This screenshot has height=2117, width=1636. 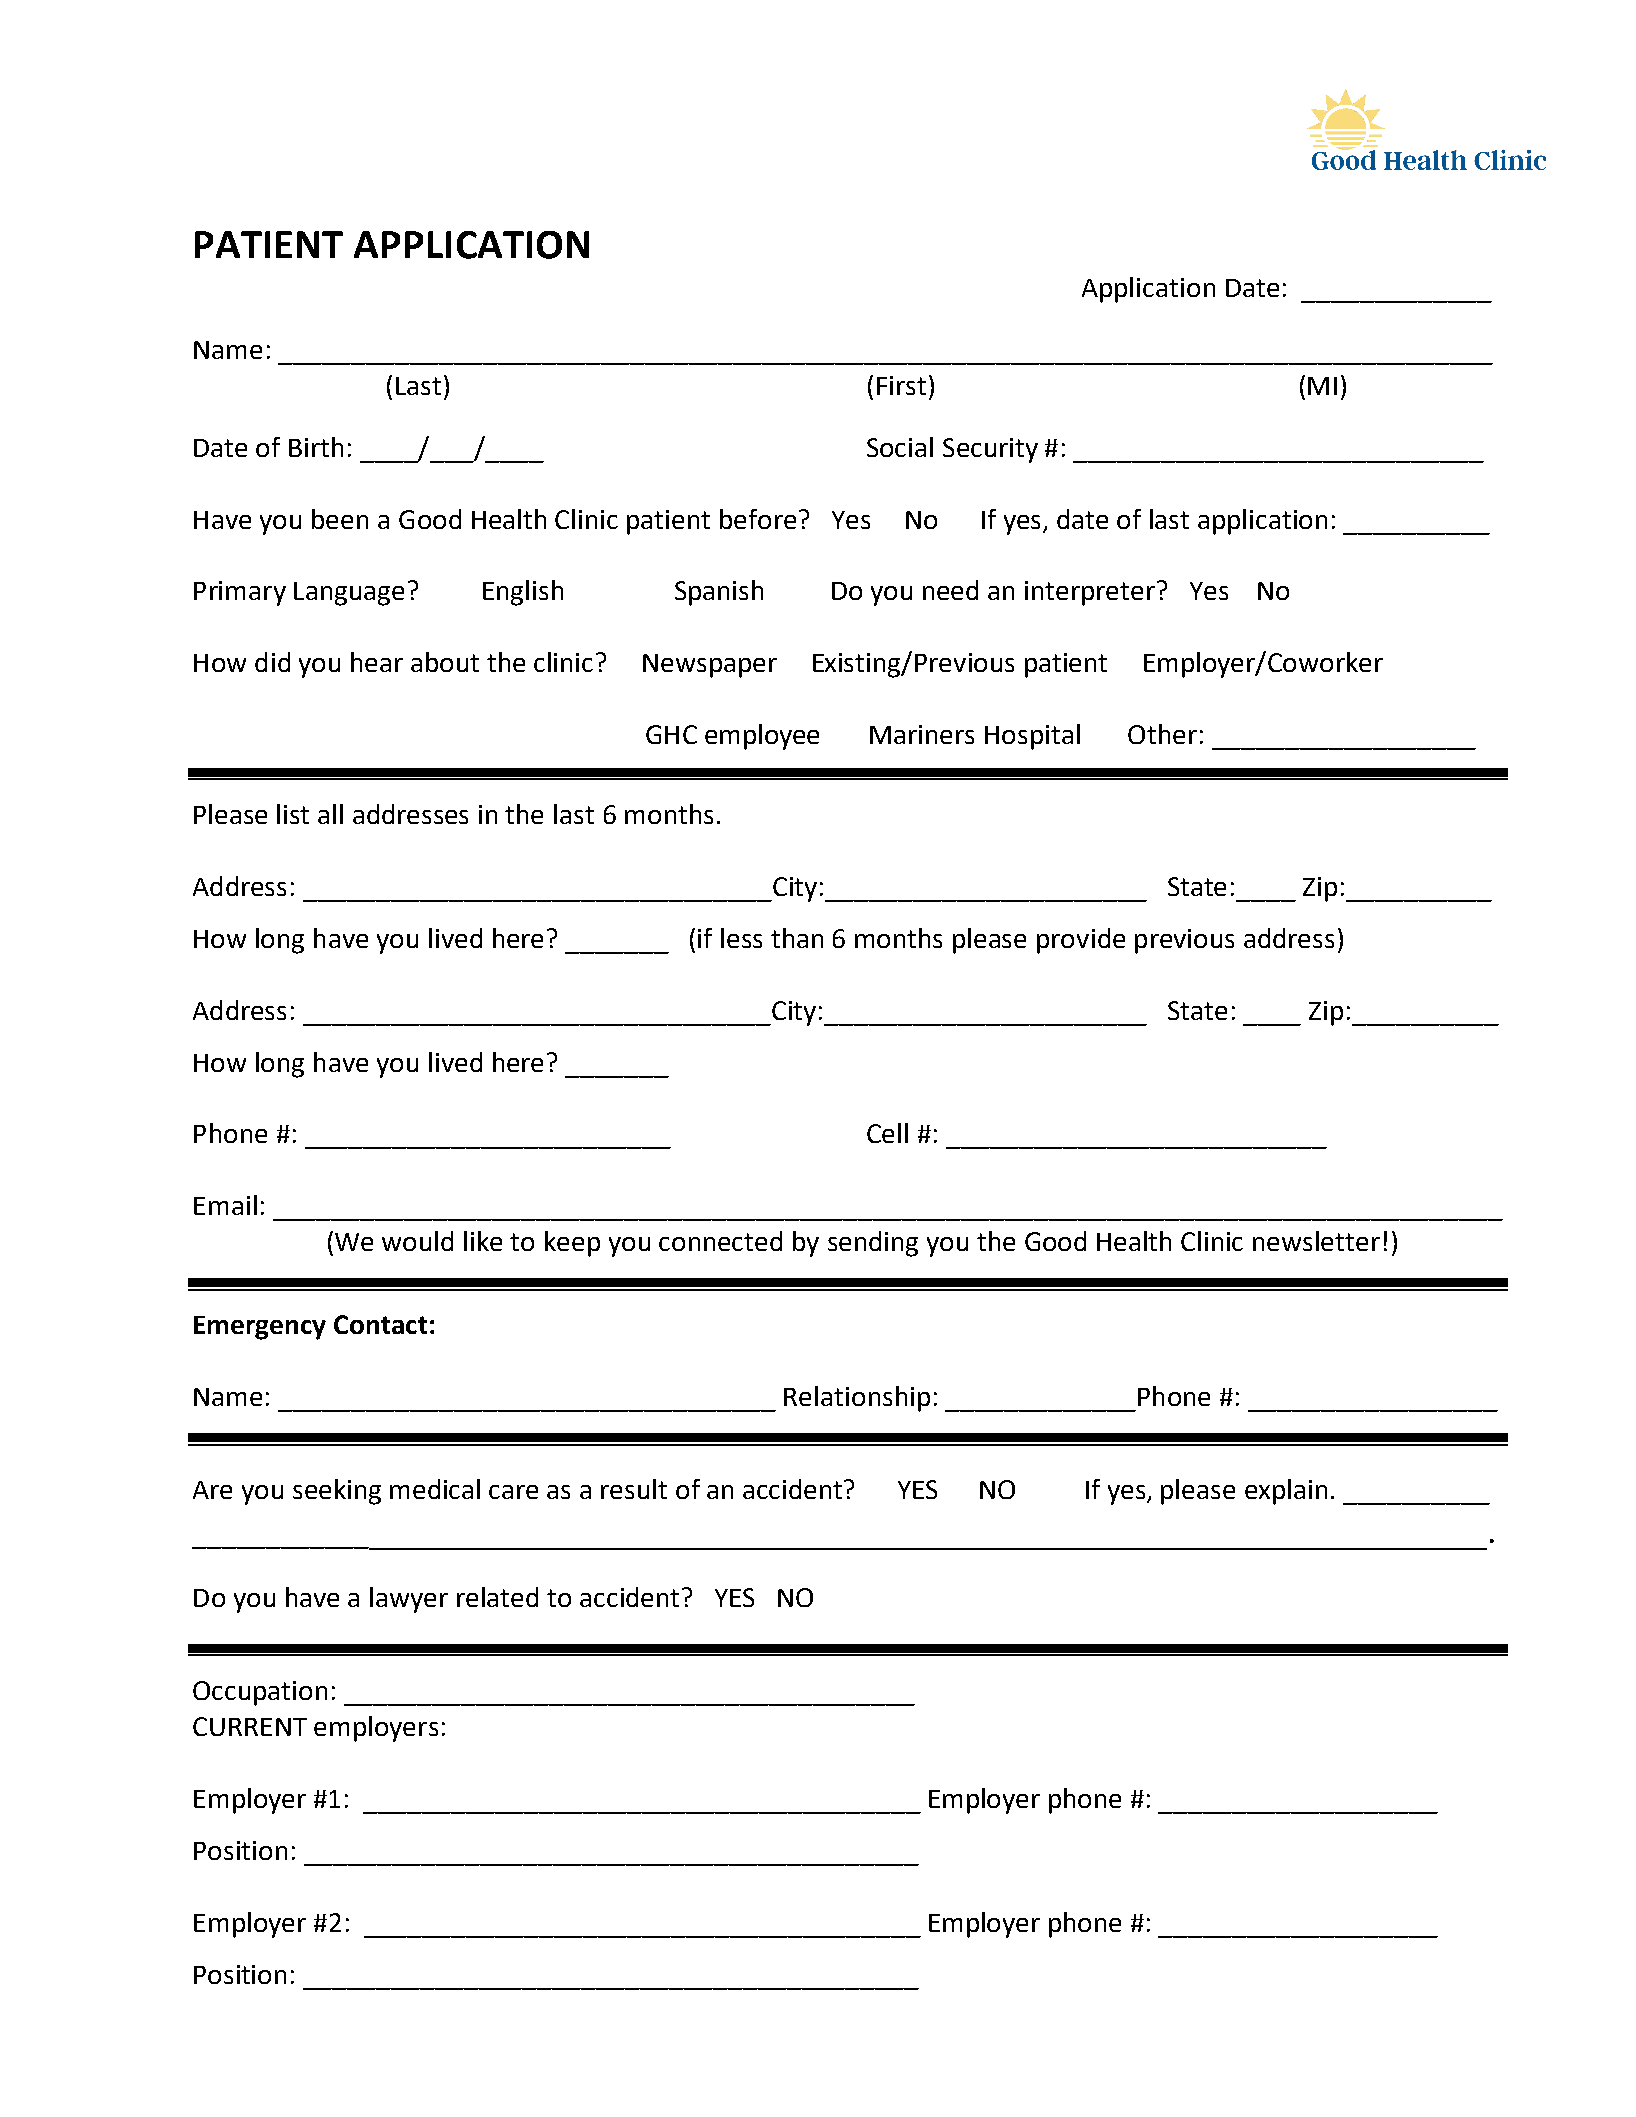 I want to click on provide, so click(x=1081, y=941).
